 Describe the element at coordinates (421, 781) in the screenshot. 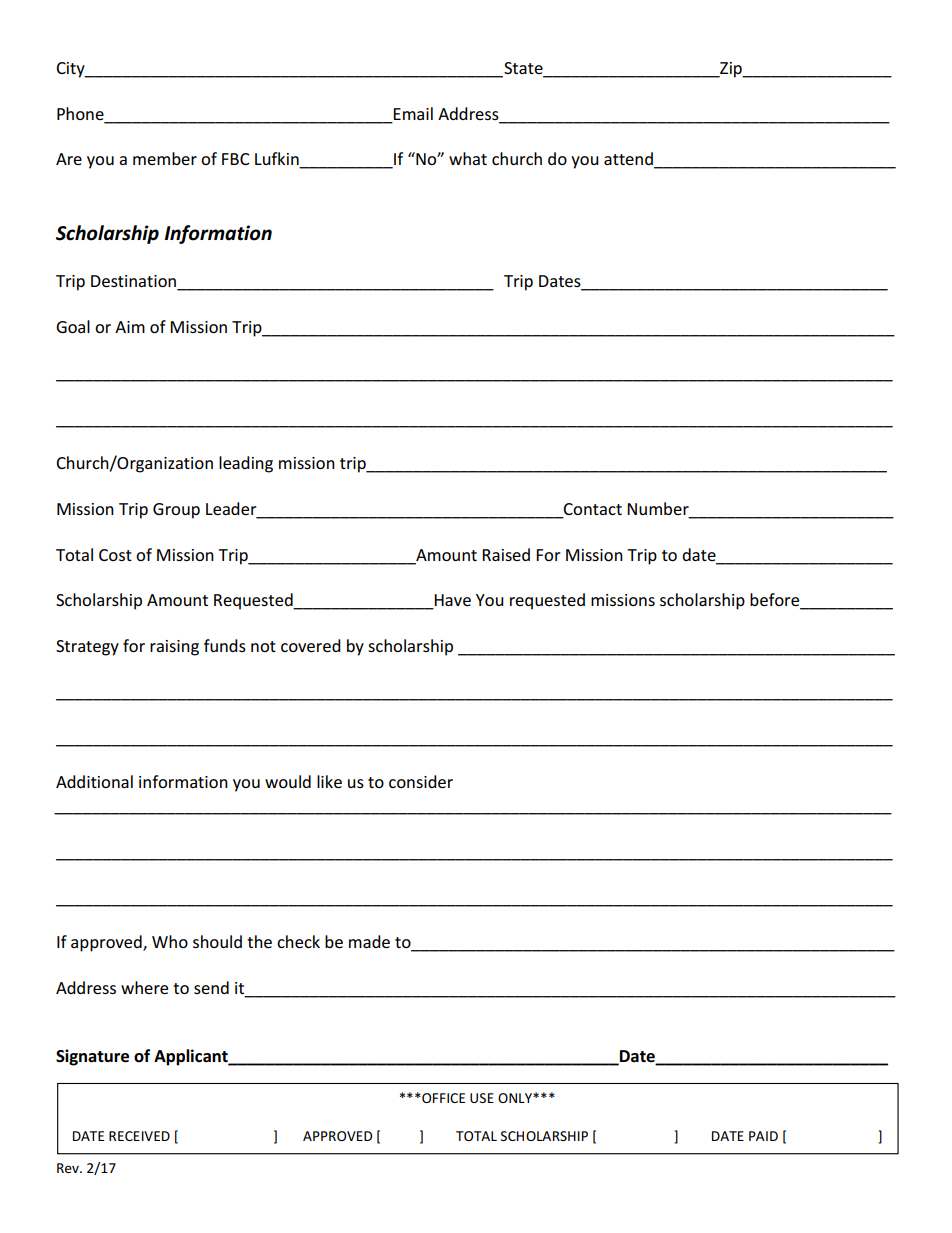

I see `consider` at that location.
